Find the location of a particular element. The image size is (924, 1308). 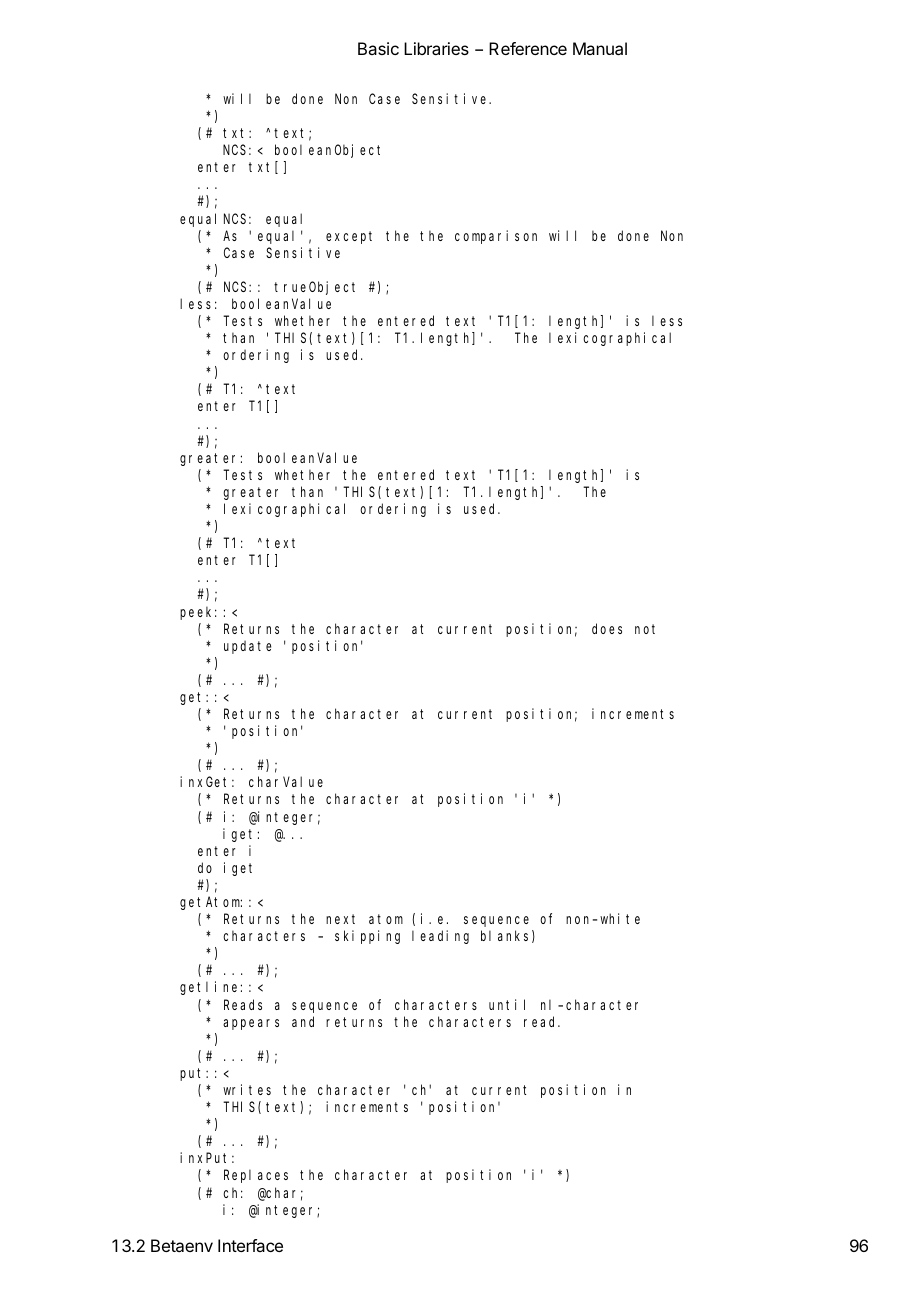

writes is located at coordinates (247, 1089).
